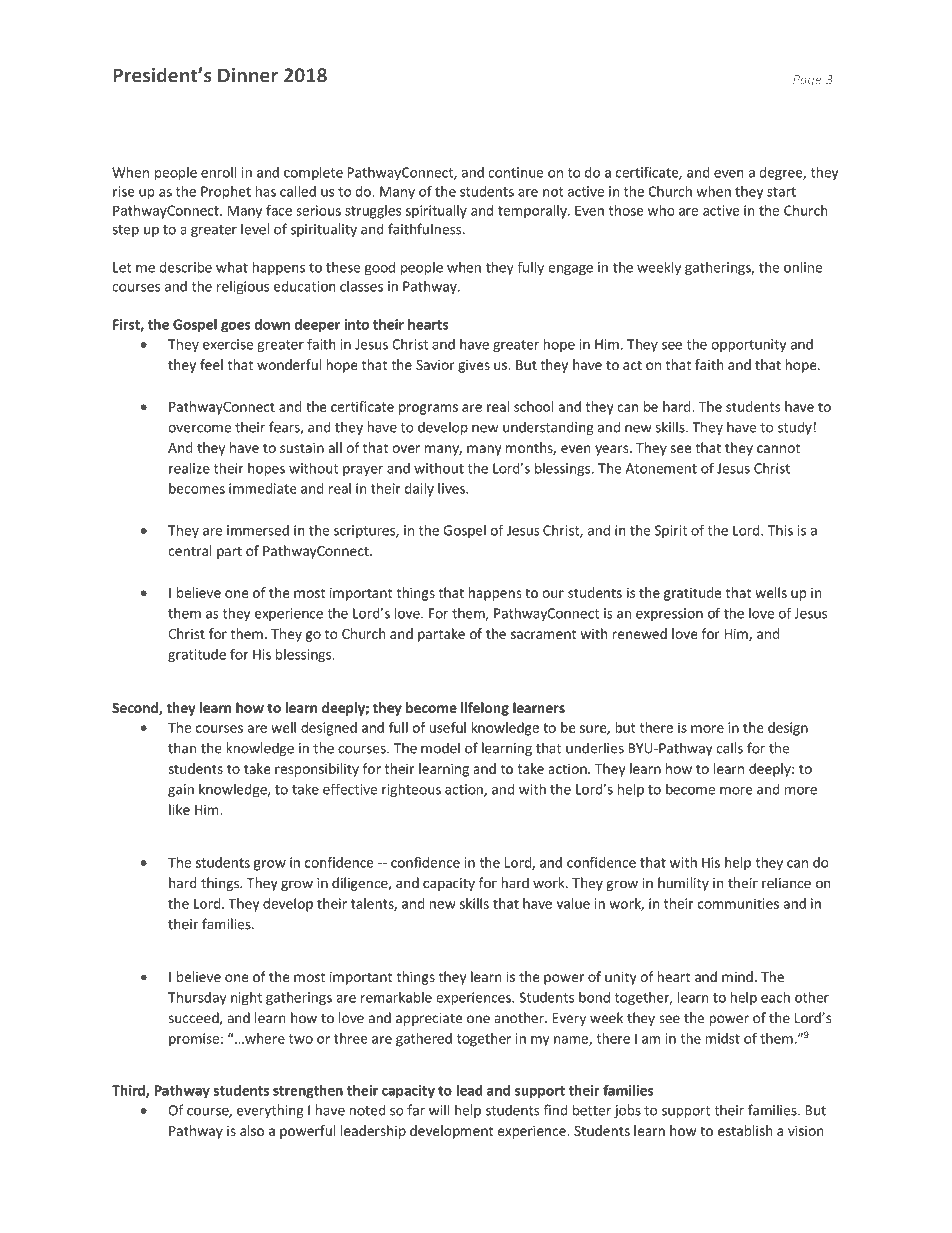 Image resolution: width=952 pixels, height=1233 pixels. I want to click on continue, so click(515, 172).
